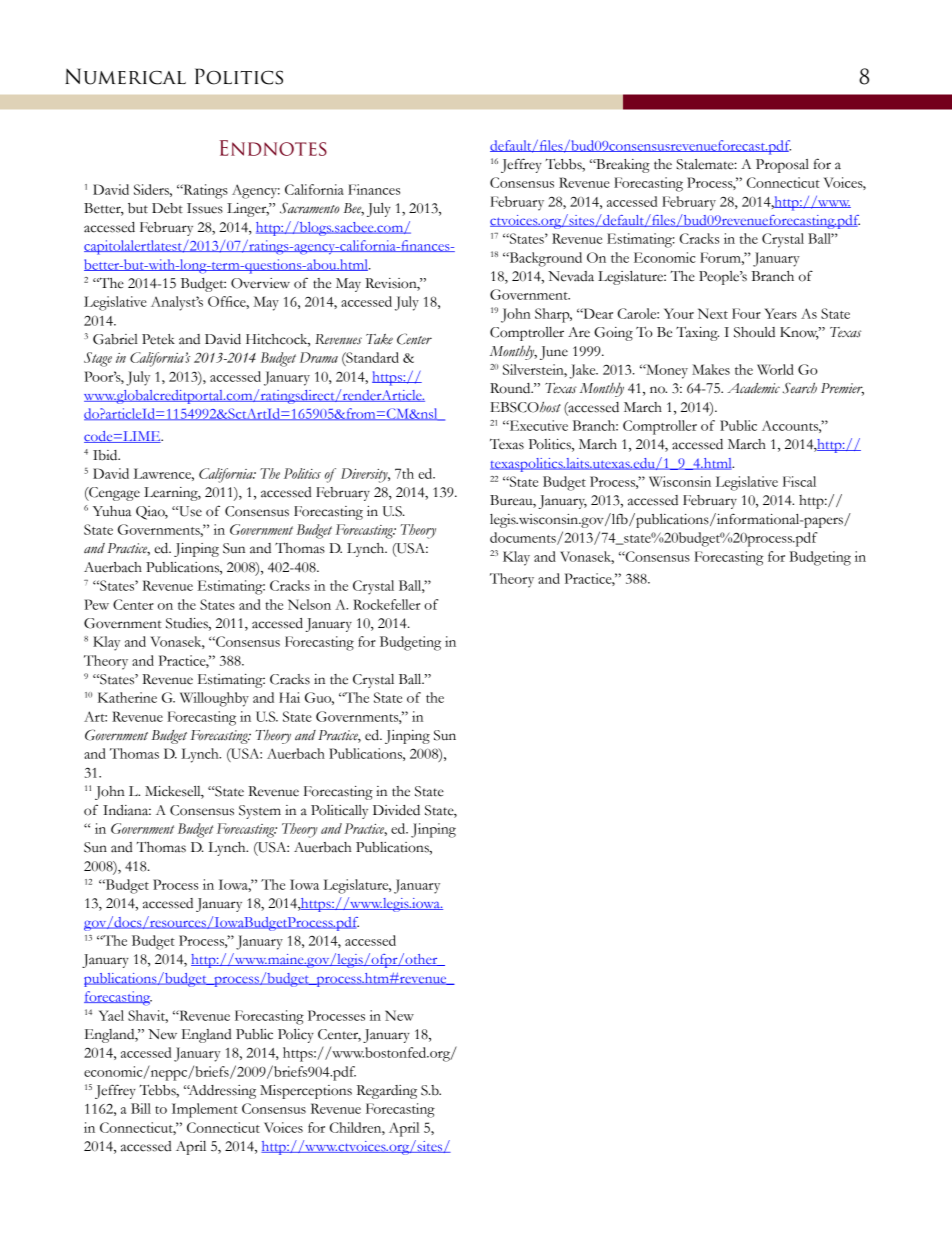 The width and height of the document is (952, 1233). What do you see at coordinates (386, 604) in the document?
I see `Rockefeller` at bounding box center [386, 604].
